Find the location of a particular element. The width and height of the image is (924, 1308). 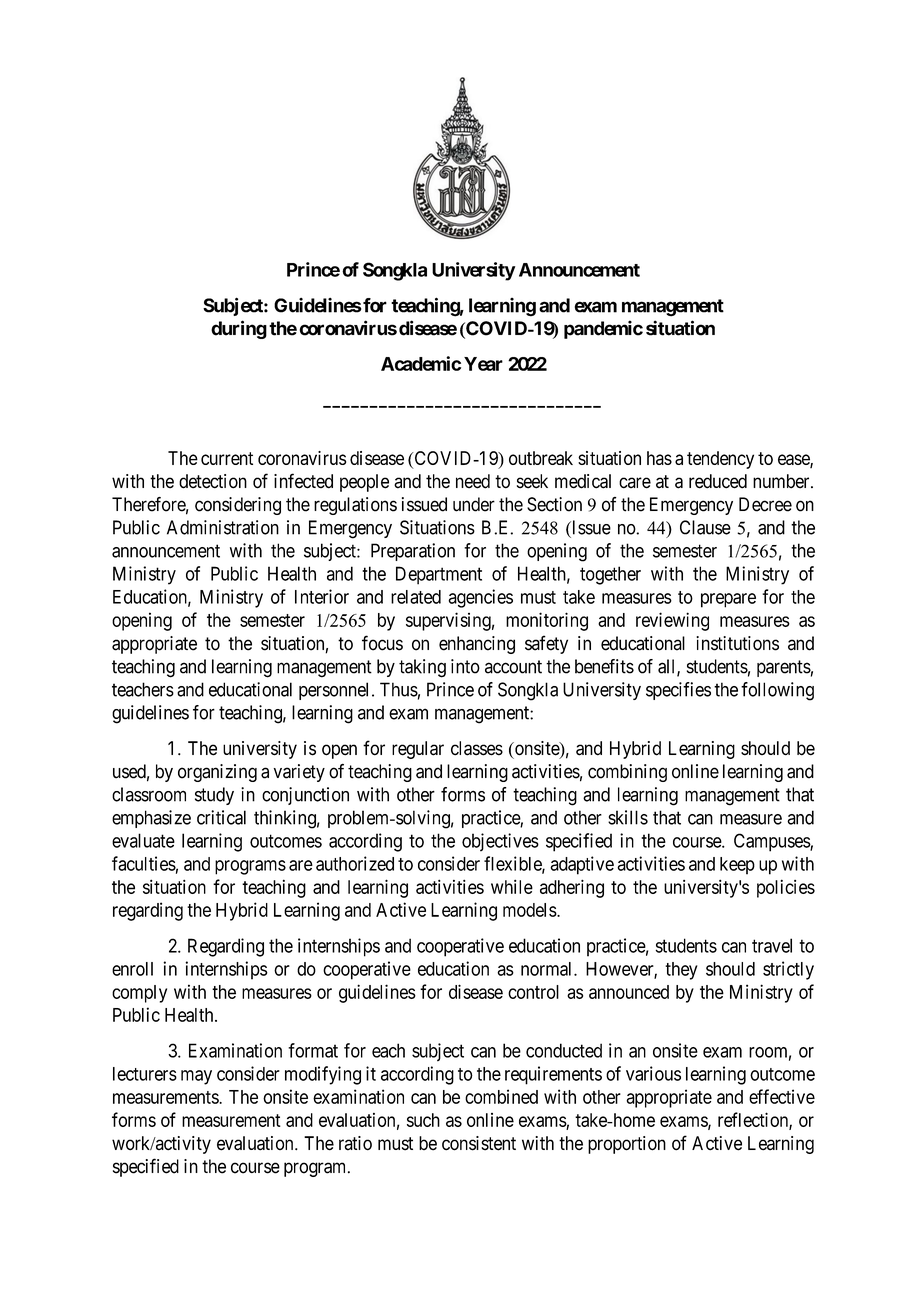

faculties is located at coordinates (144, 863).
